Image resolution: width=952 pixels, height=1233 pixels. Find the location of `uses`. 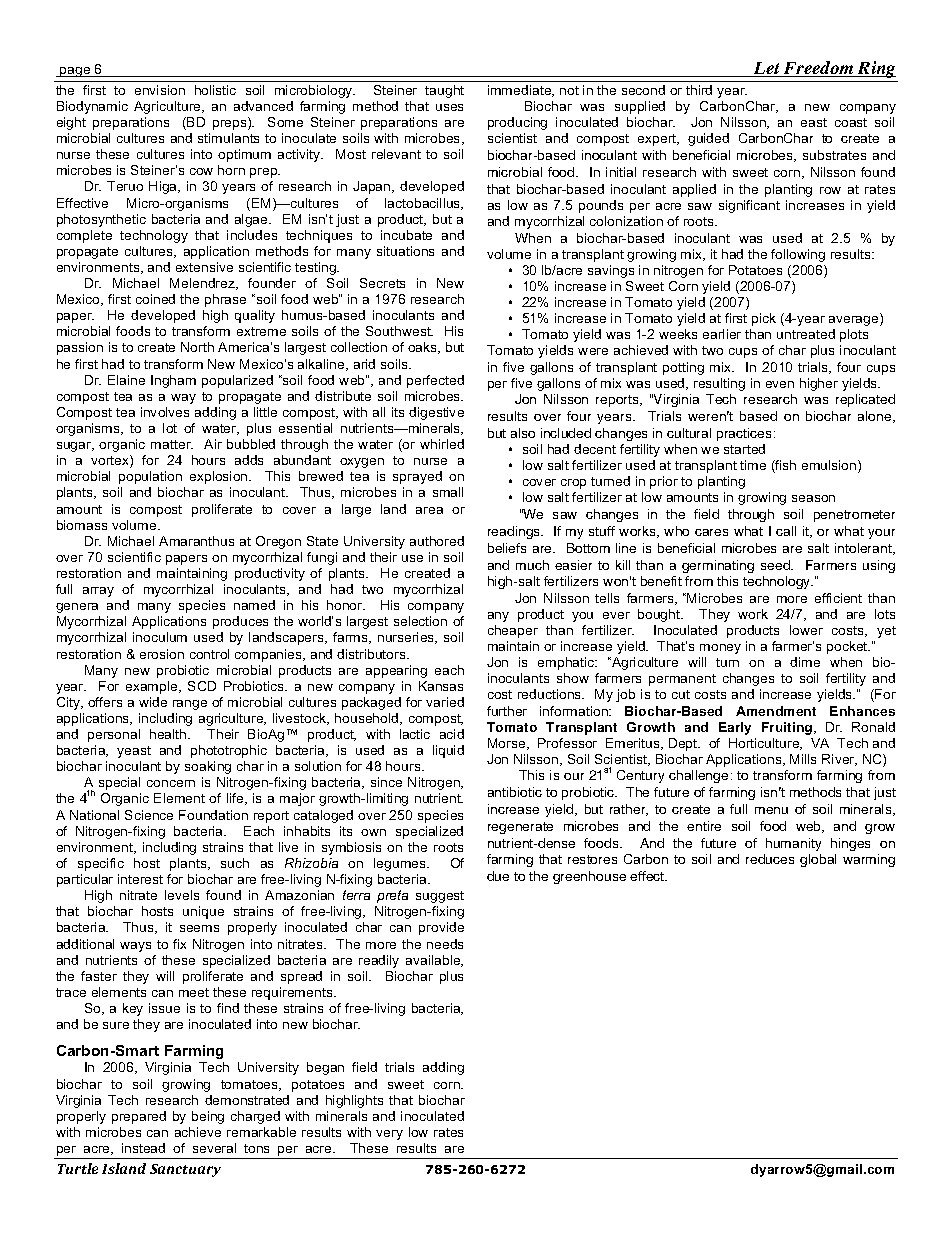

uses is located at coordinates (449, 107).
